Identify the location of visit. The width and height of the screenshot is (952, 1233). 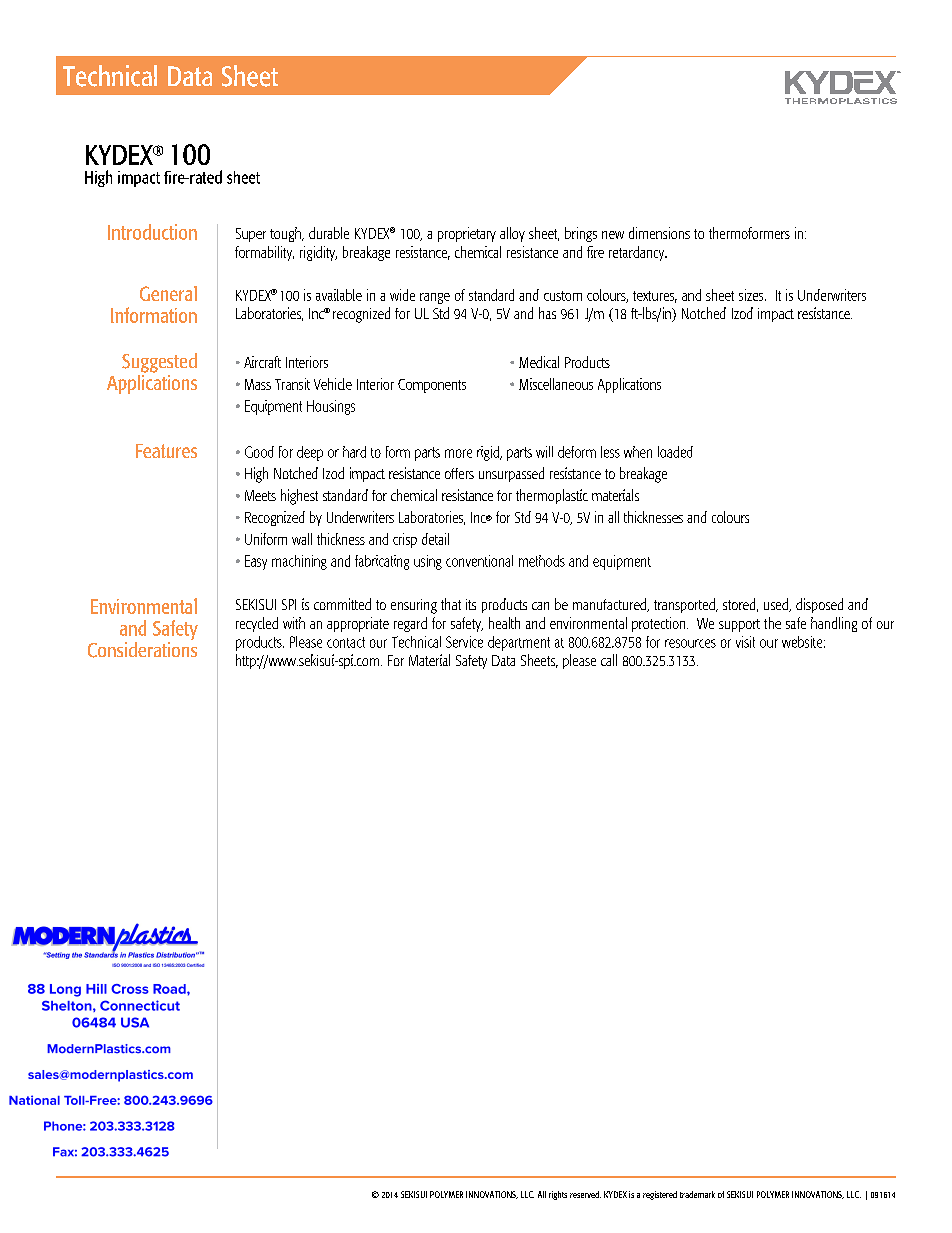
(745, 642).
